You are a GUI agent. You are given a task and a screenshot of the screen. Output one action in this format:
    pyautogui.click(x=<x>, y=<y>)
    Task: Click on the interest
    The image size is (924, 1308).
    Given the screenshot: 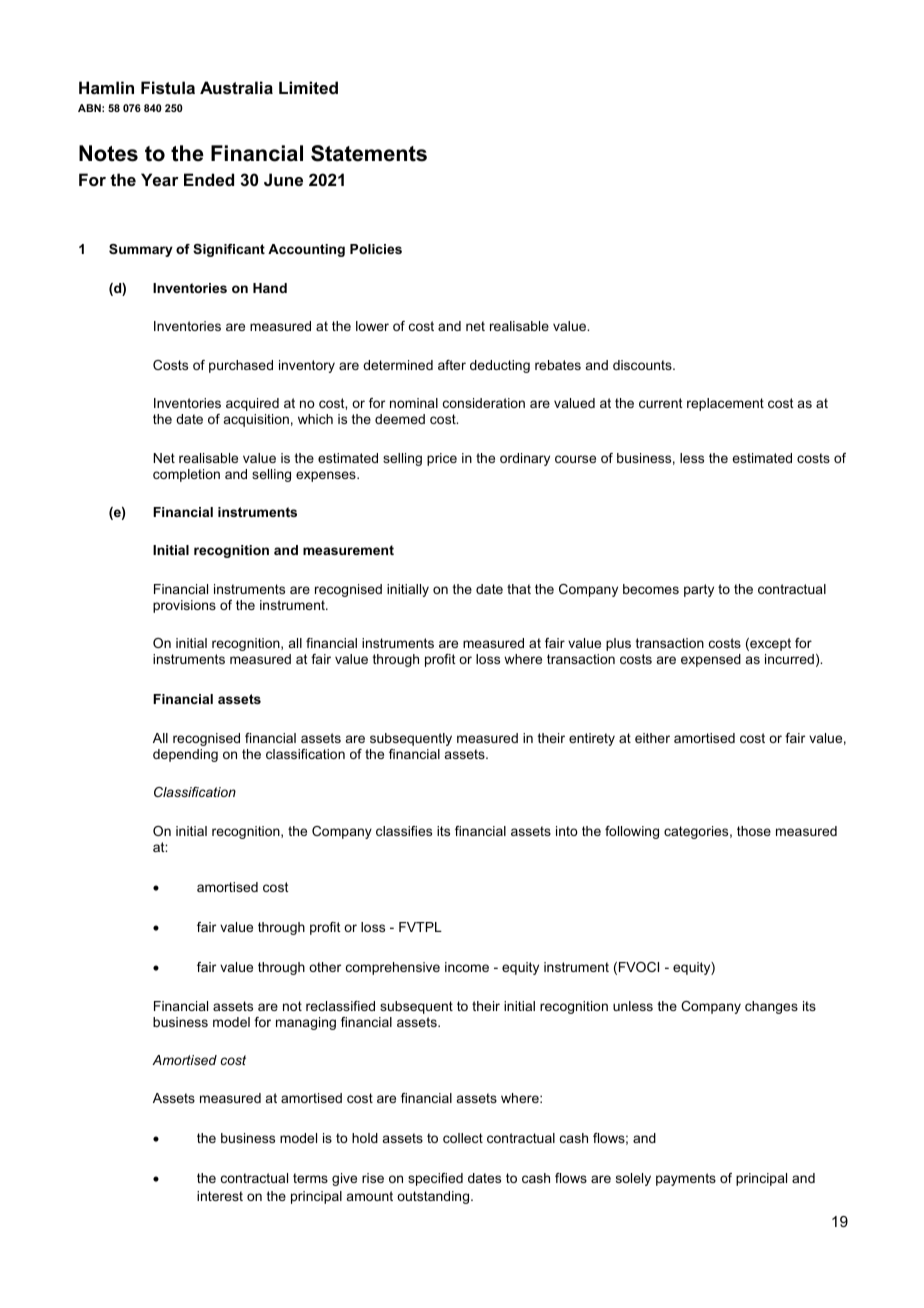 What is the action you would take?
    pyautogui.click(x=220, y=1196)
